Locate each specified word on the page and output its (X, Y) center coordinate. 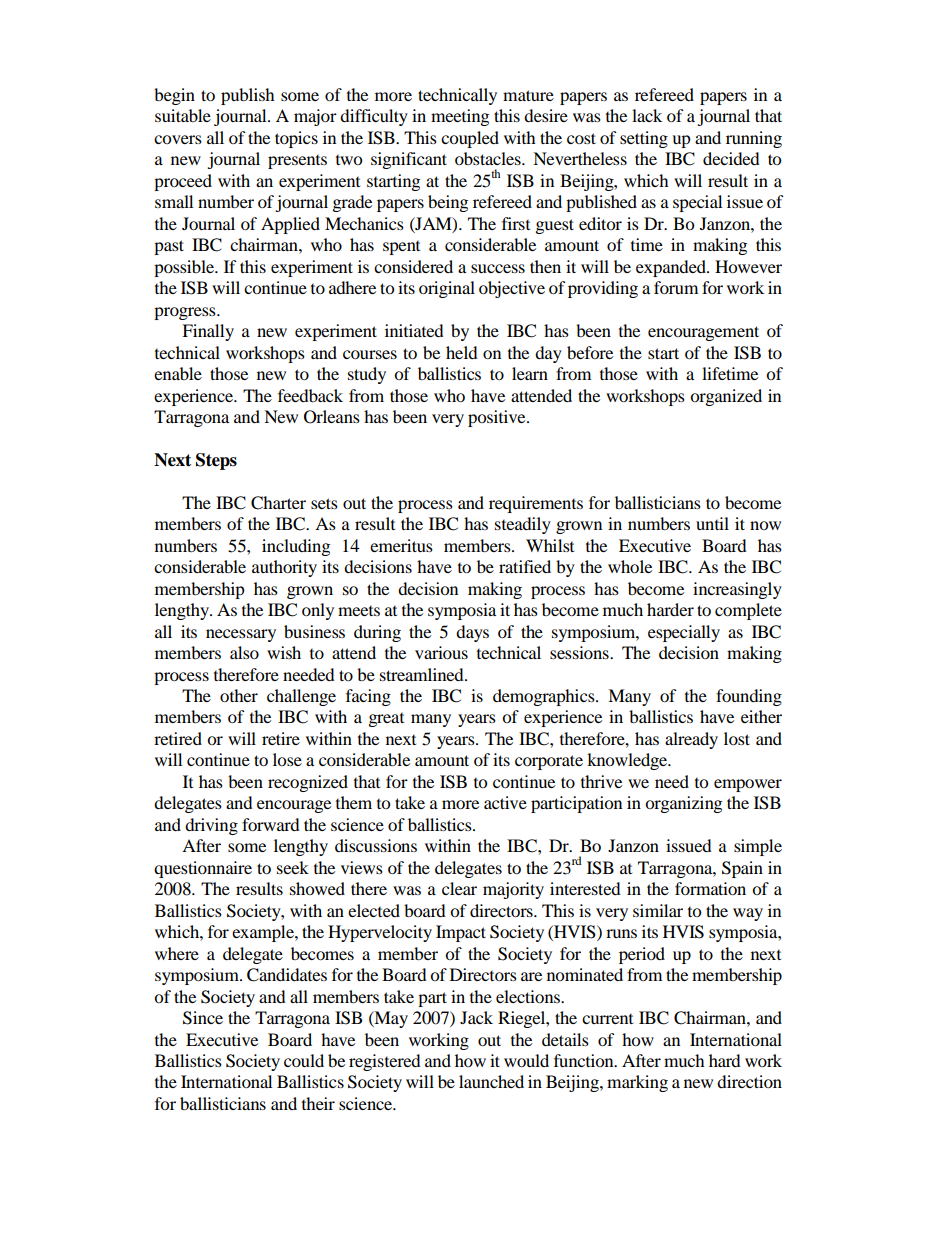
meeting (460, 117)
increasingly (737, 590)
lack (647, 115)
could (304, 1060)
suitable (183, 115)
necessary (241, 635)
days (472, 633)
